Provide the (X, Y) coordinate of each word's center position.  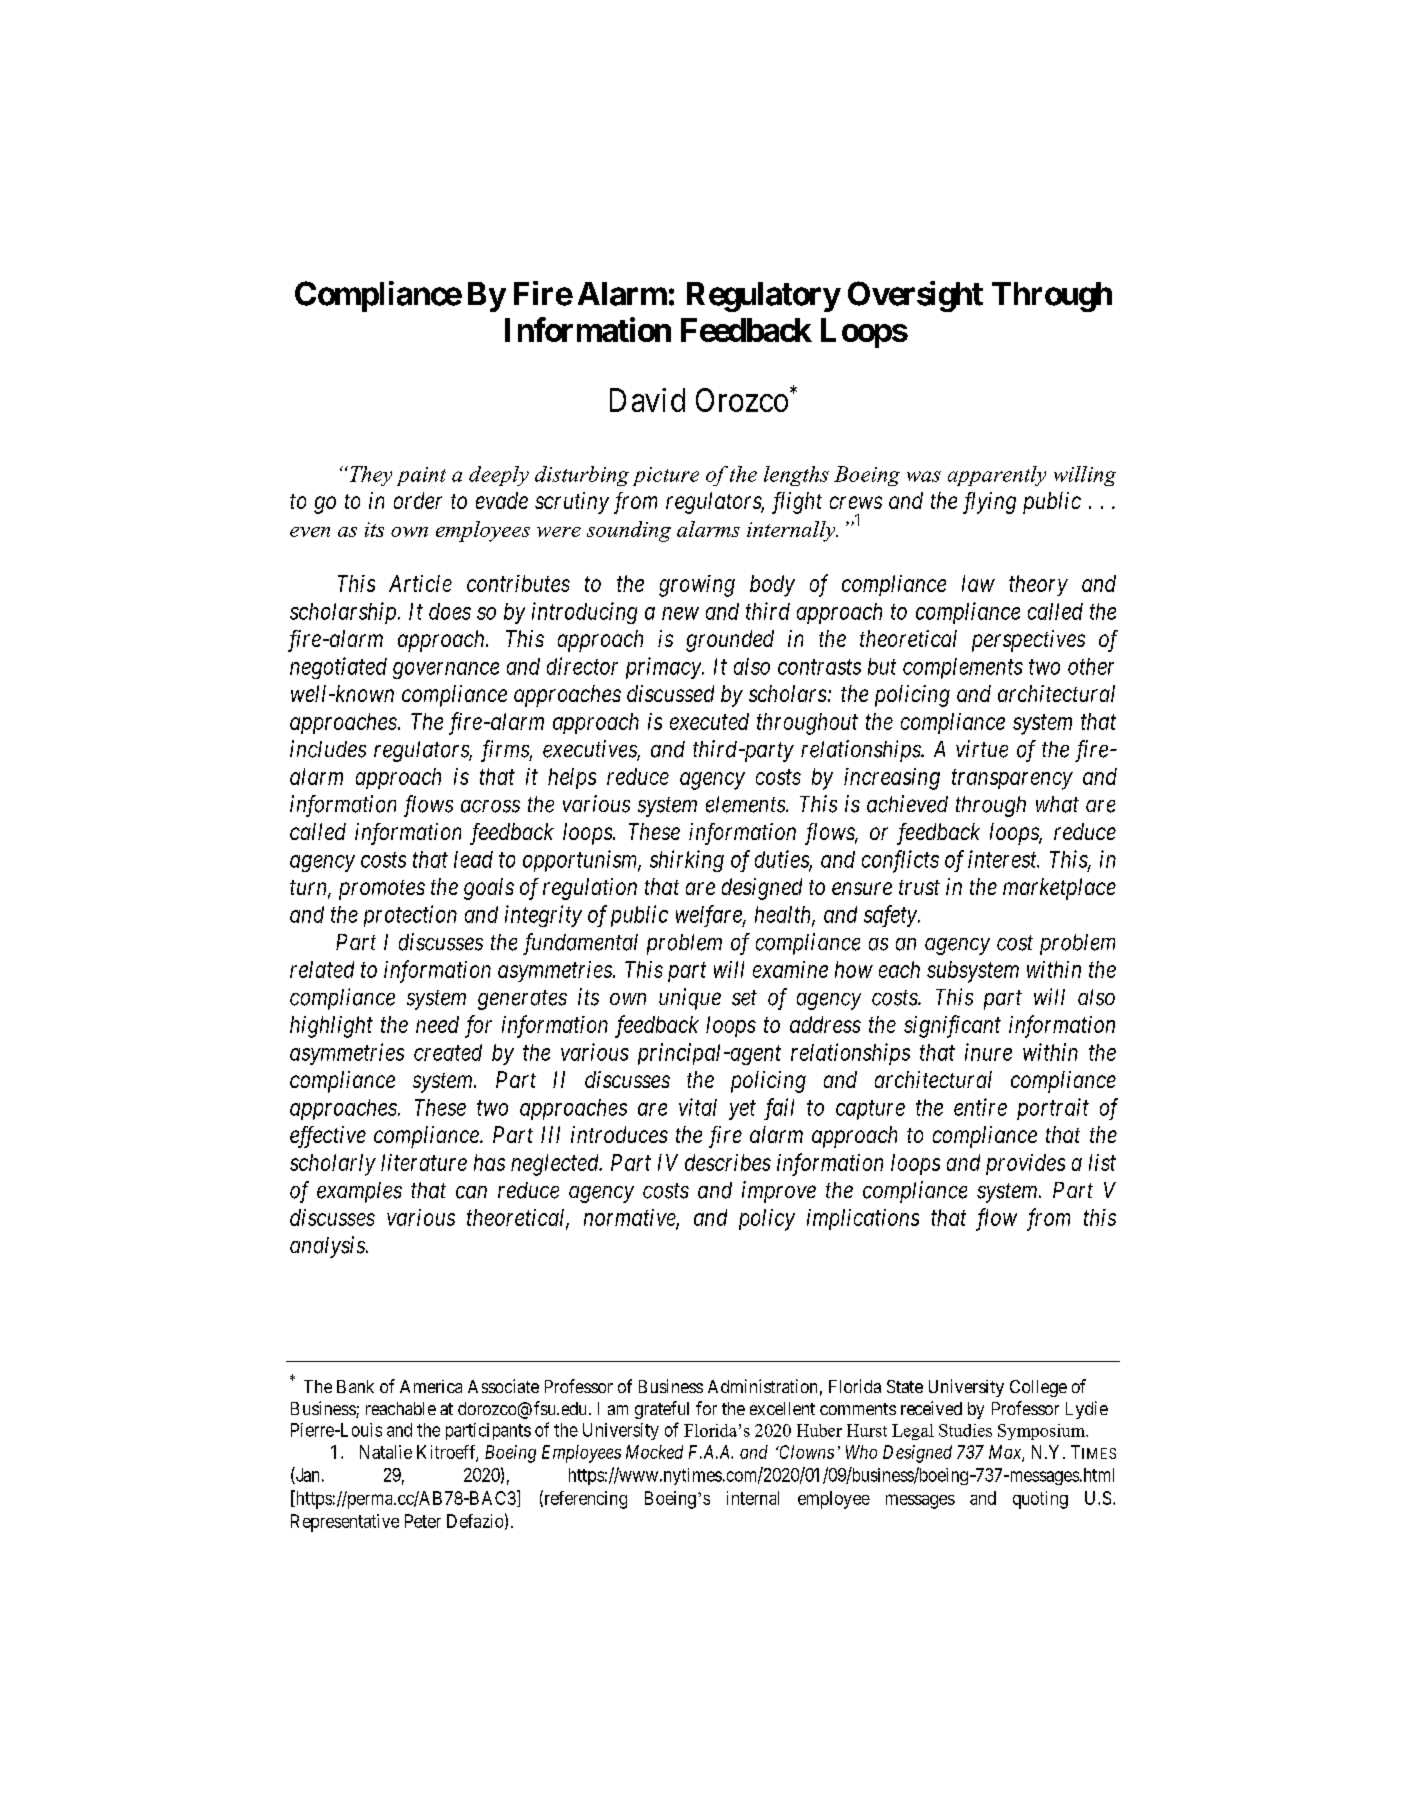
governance (446, 670)
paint (421, 476)
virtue (982, 749)
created (448, 1052)
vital (698, 1107)
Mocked (654, 1452)
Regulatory (763, 297)
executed (709, 721)
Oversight (915, 296)
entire (980, 1107)
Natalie (386, 1452)
